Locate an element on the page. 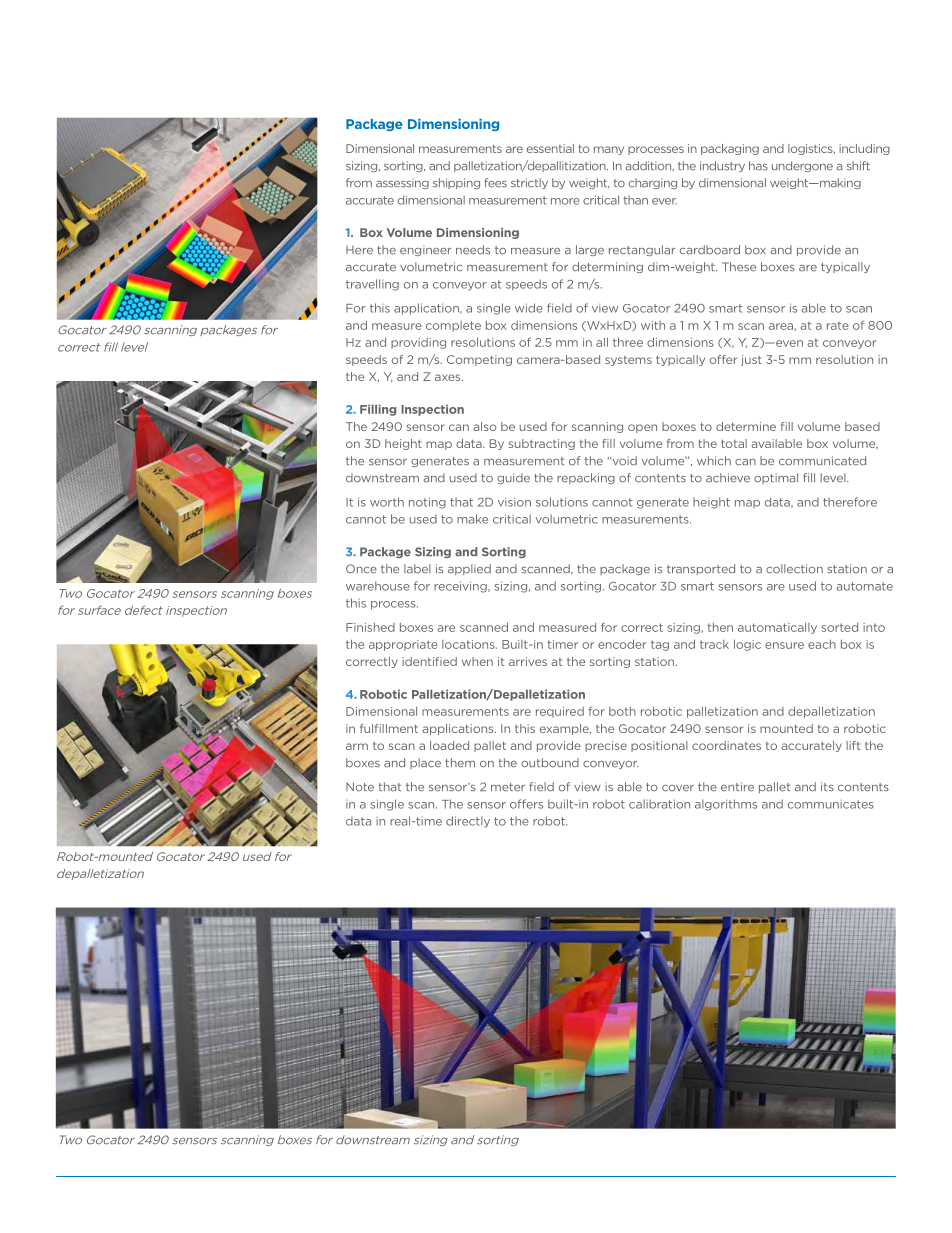  axes is located at coordinates (449, 377).
